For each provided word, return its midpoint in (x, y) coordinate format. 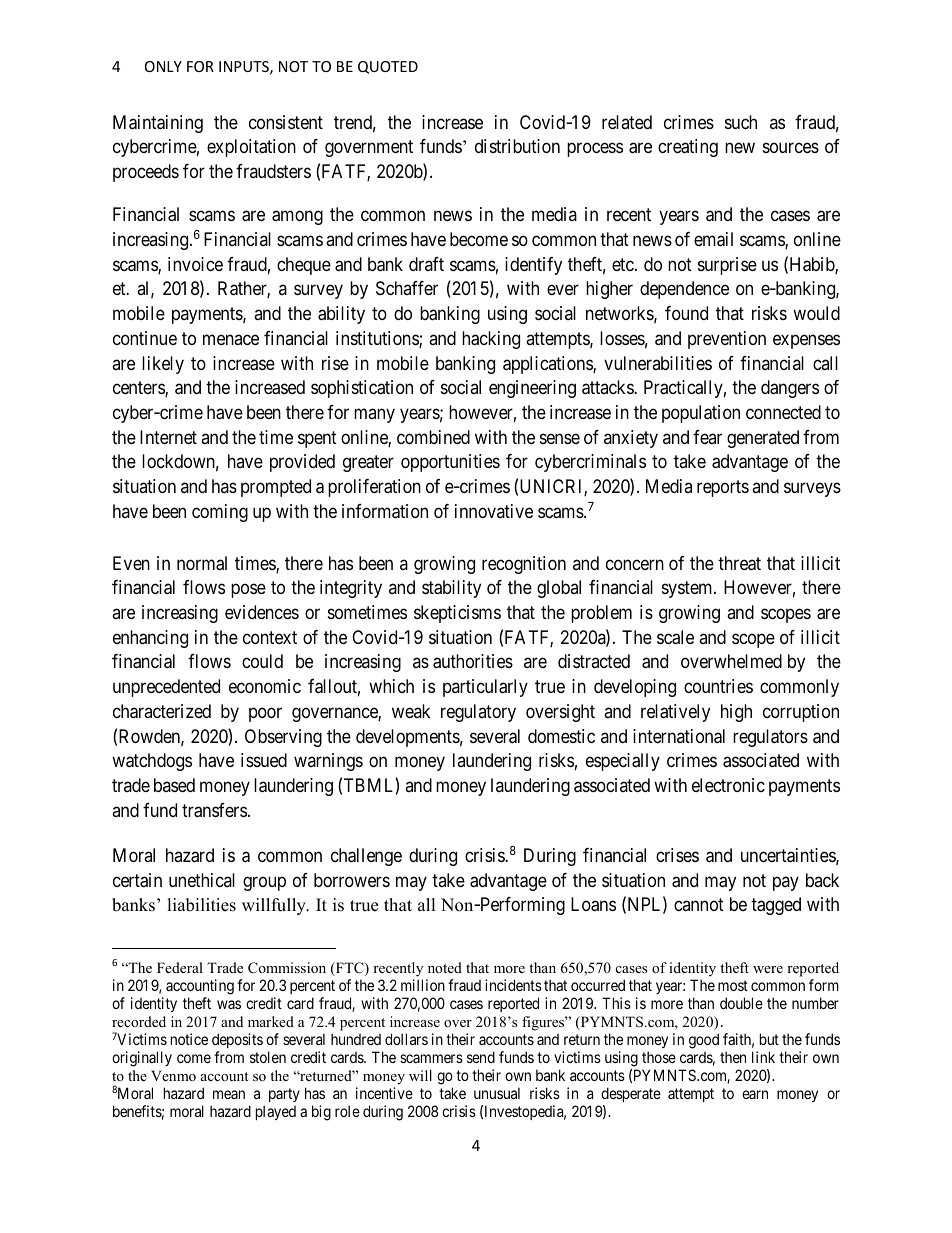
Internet (168, 437)
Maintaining (158, 124)
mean (229, 1094)
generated (763, 439)
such (741, 122)
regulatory (478, 713)
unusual (497, 1093)
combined (433, 437)
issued (264, 760)
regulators (770, 738)
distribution (517, 146)
